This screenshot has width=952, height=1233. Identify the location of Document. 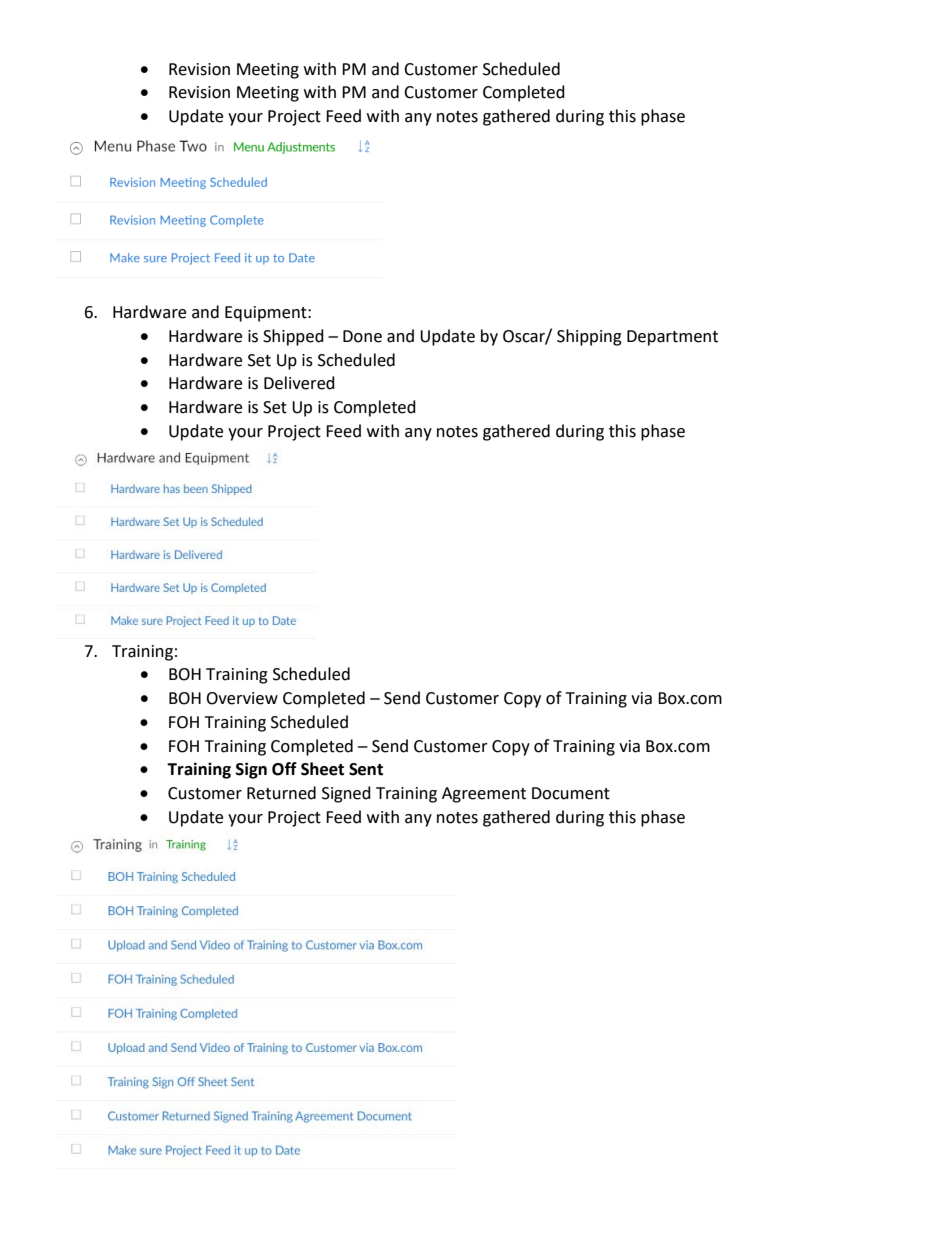
(571, 793).
